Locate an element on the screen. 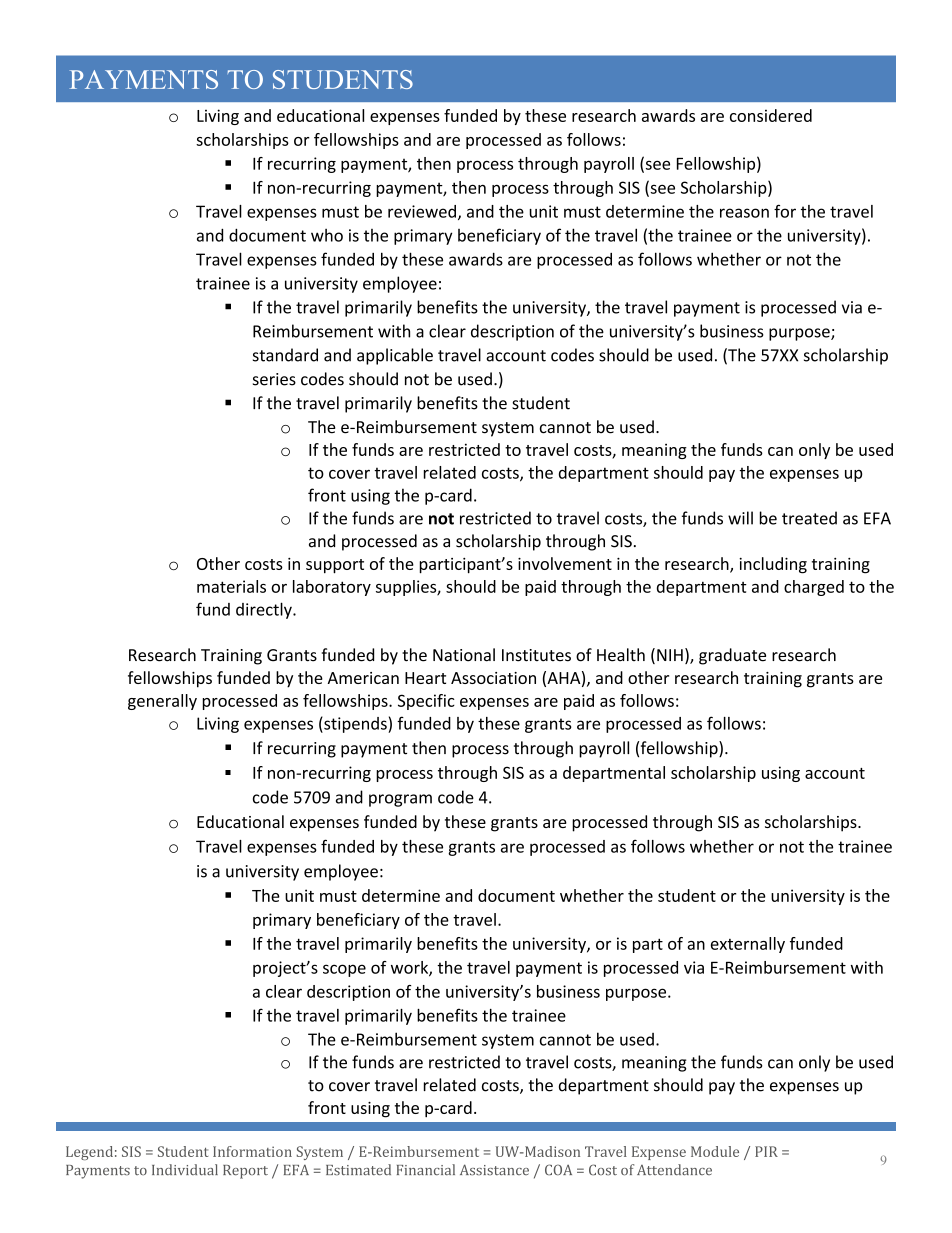  directly is located at coordinates (265, 610).
